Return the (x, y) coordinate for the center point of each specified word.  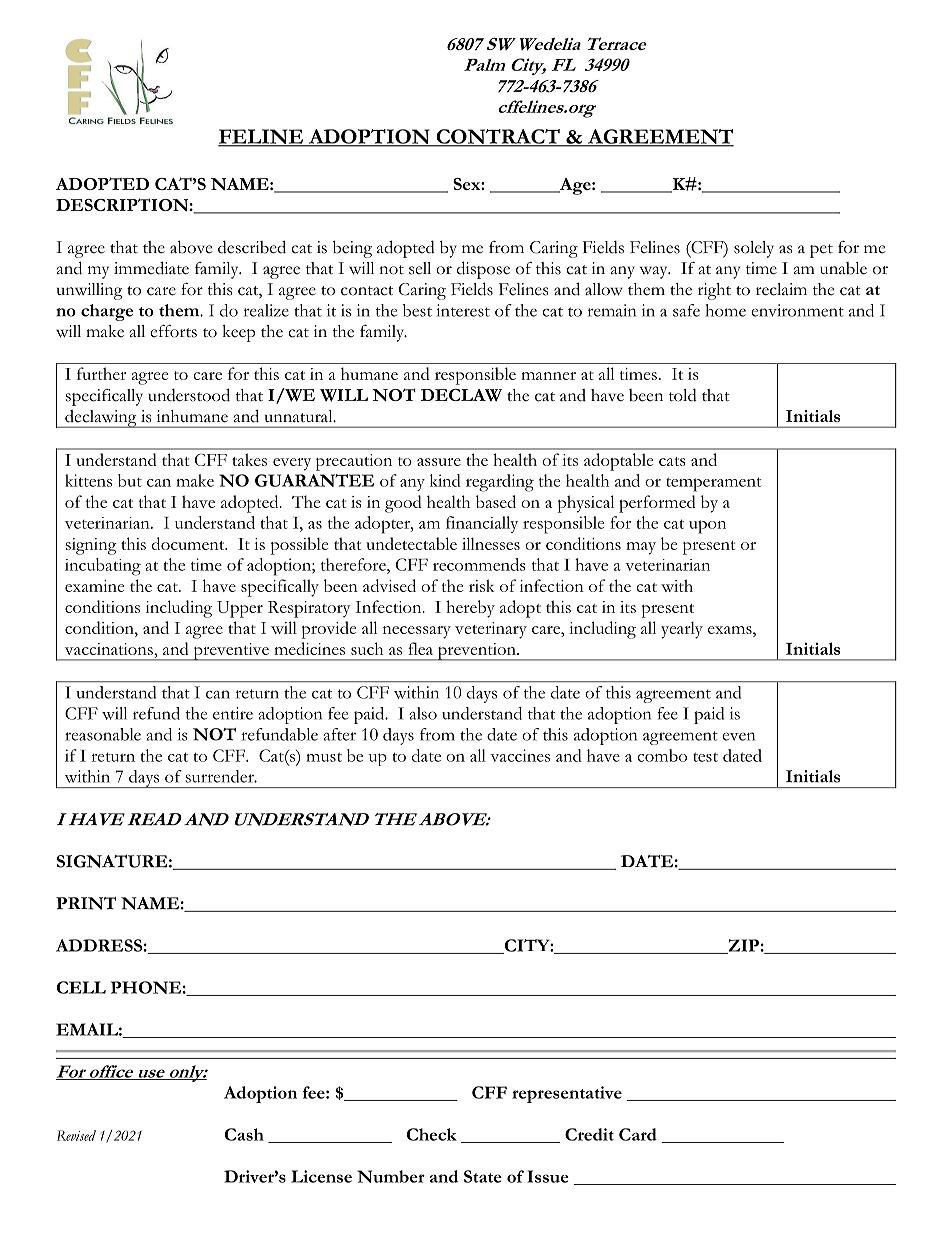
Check (432, 1134)
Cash (244, 1134)
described (252, 247)
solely (754, 249)
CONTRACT (498, 137)
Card (638, 1134)
